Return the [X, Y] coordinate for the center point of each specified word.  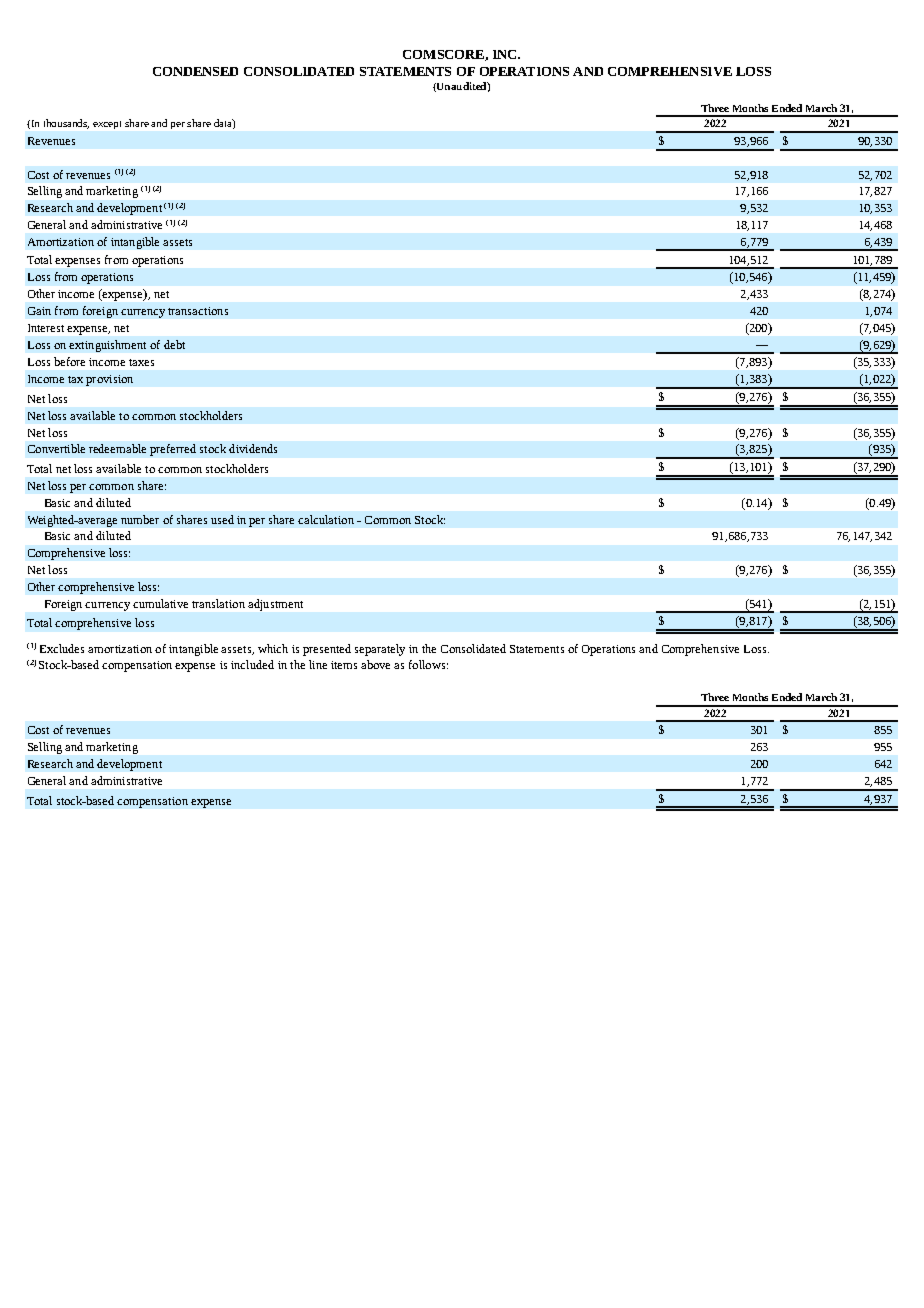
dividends [253, 448]
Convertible [56, 448]
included [252, 664]
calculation [326, 519]
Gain [39, 311]
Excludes [62, 648]
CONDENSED [195, 71]
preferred [173, 450]
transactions [198, 311]
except [107, 125]
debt [174, 344]
